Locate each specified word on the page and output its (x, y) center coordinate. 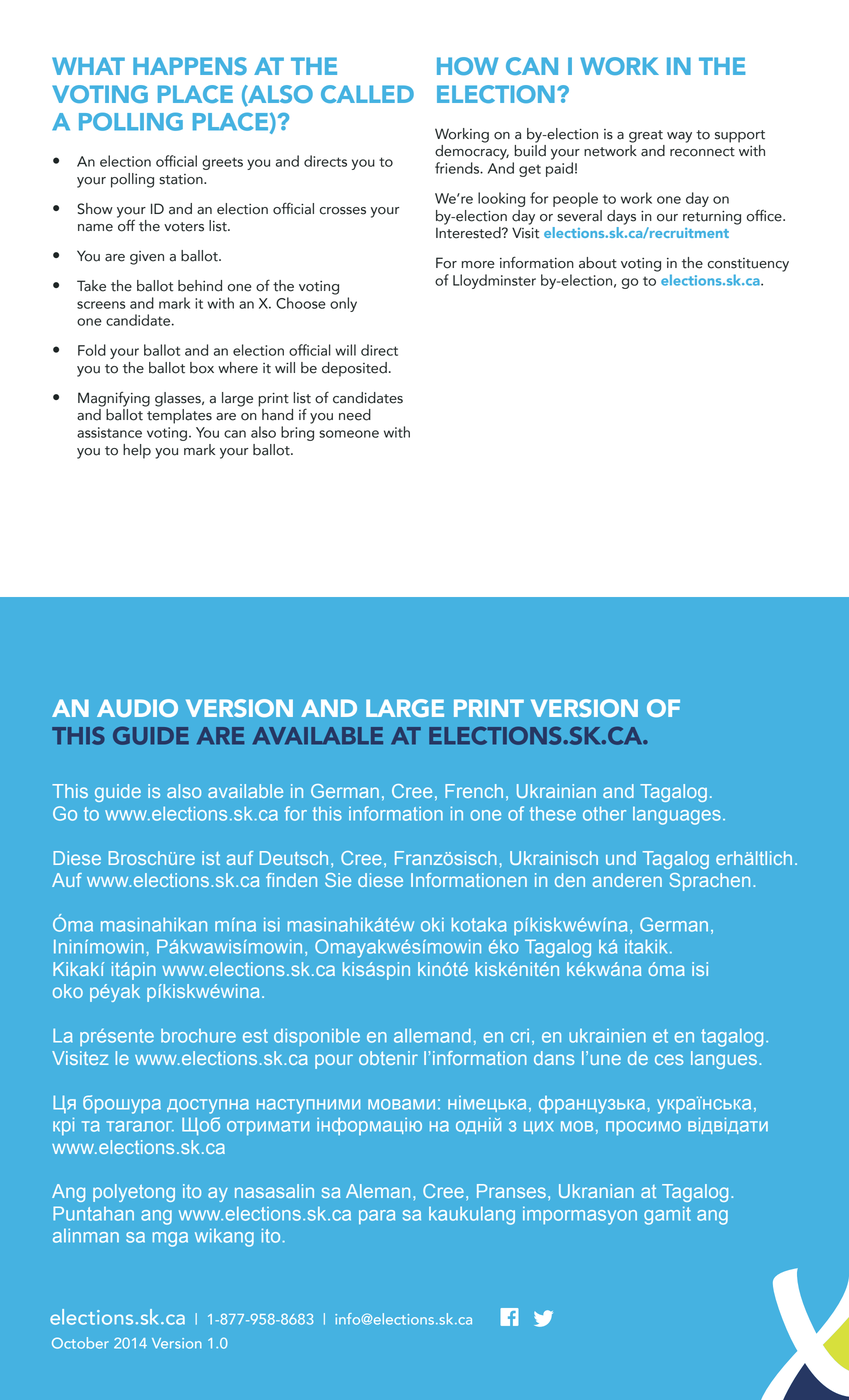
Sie (338, 880)
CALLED (367, 94)
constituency (748, 265)
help (137, 451)
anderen (627, 880)
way (679, 137)
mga (170, 1239)
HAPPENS (190, 66)
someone (349, 434)
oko (68, 991)
